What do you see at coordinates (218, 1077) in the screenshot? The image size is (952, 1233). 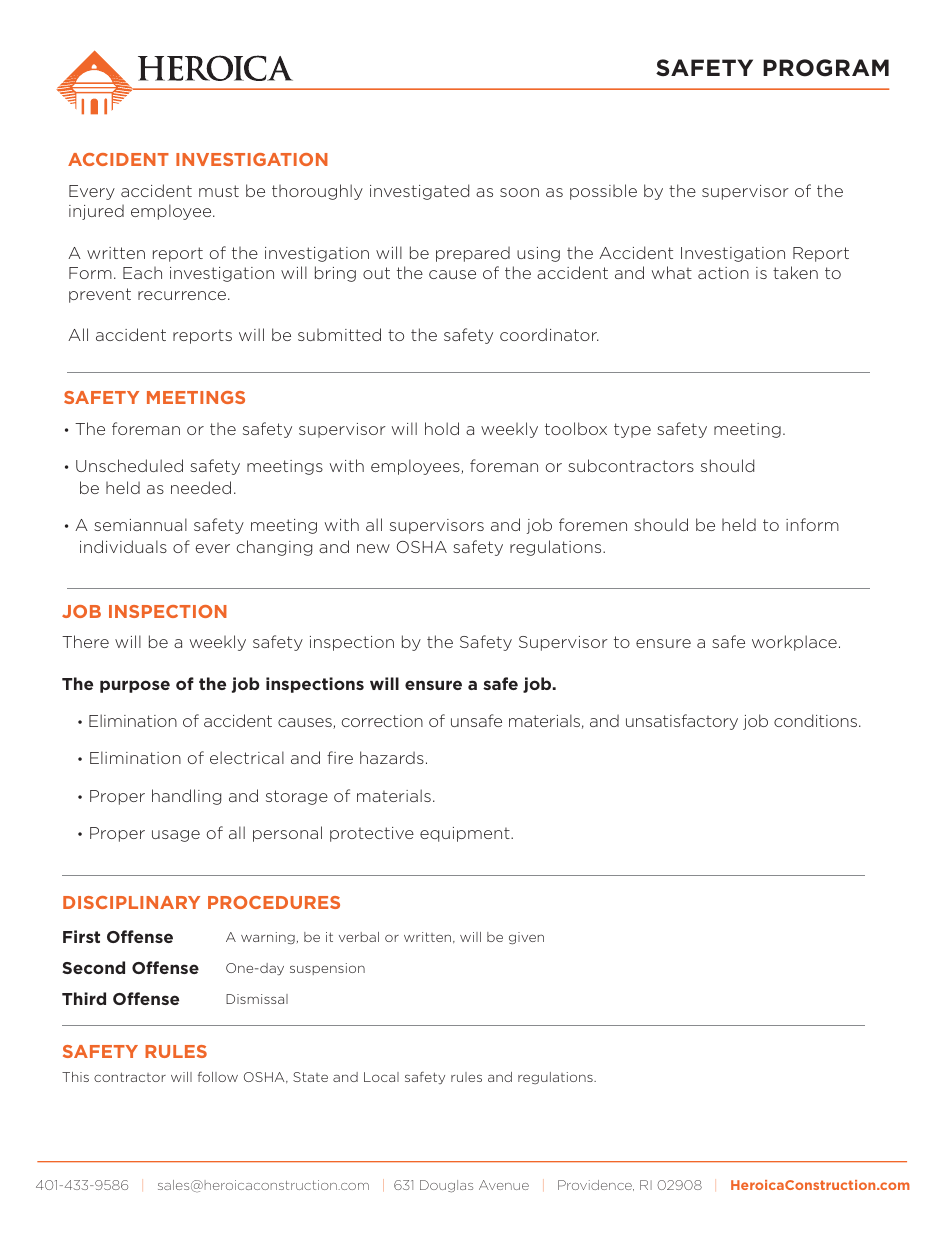 I see `follow` at bounding box center [218, 1077].
